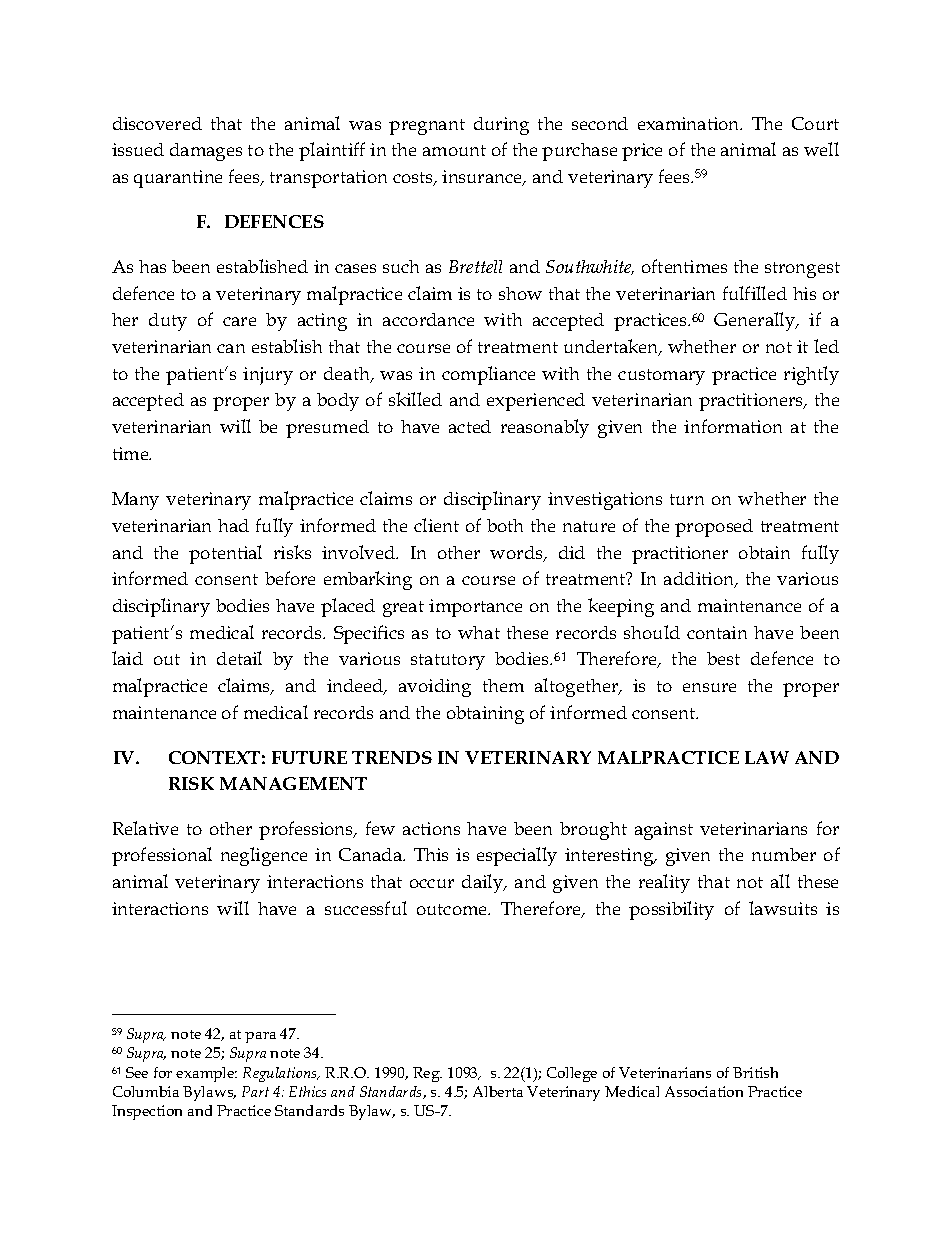 The width and height of the screenshot is (952, 1233). I want to click on acted, so click(470, 426).
